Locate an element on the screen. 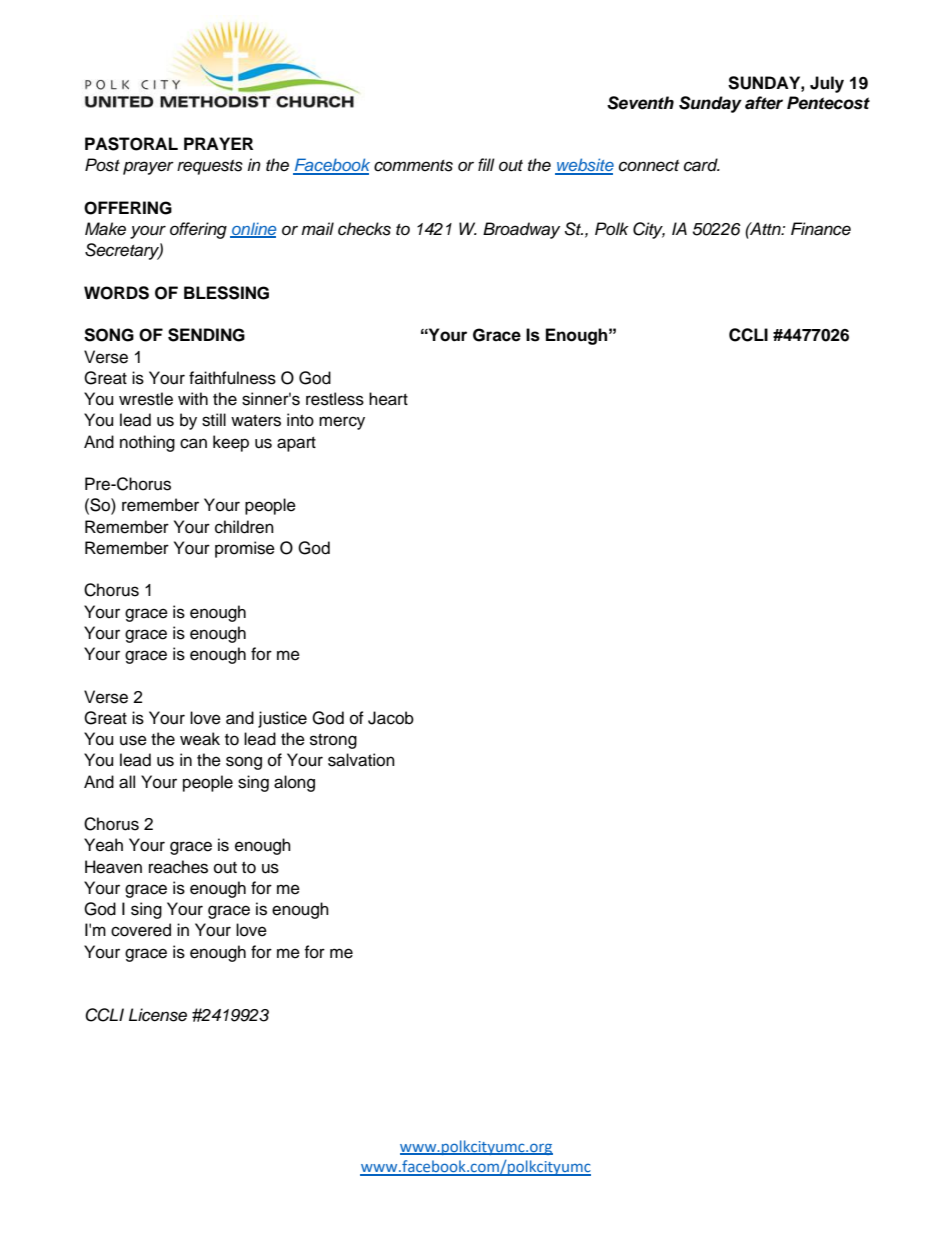 The width and height of the screenshot is (952, 1233). after is located at coordinates (764, 103).
